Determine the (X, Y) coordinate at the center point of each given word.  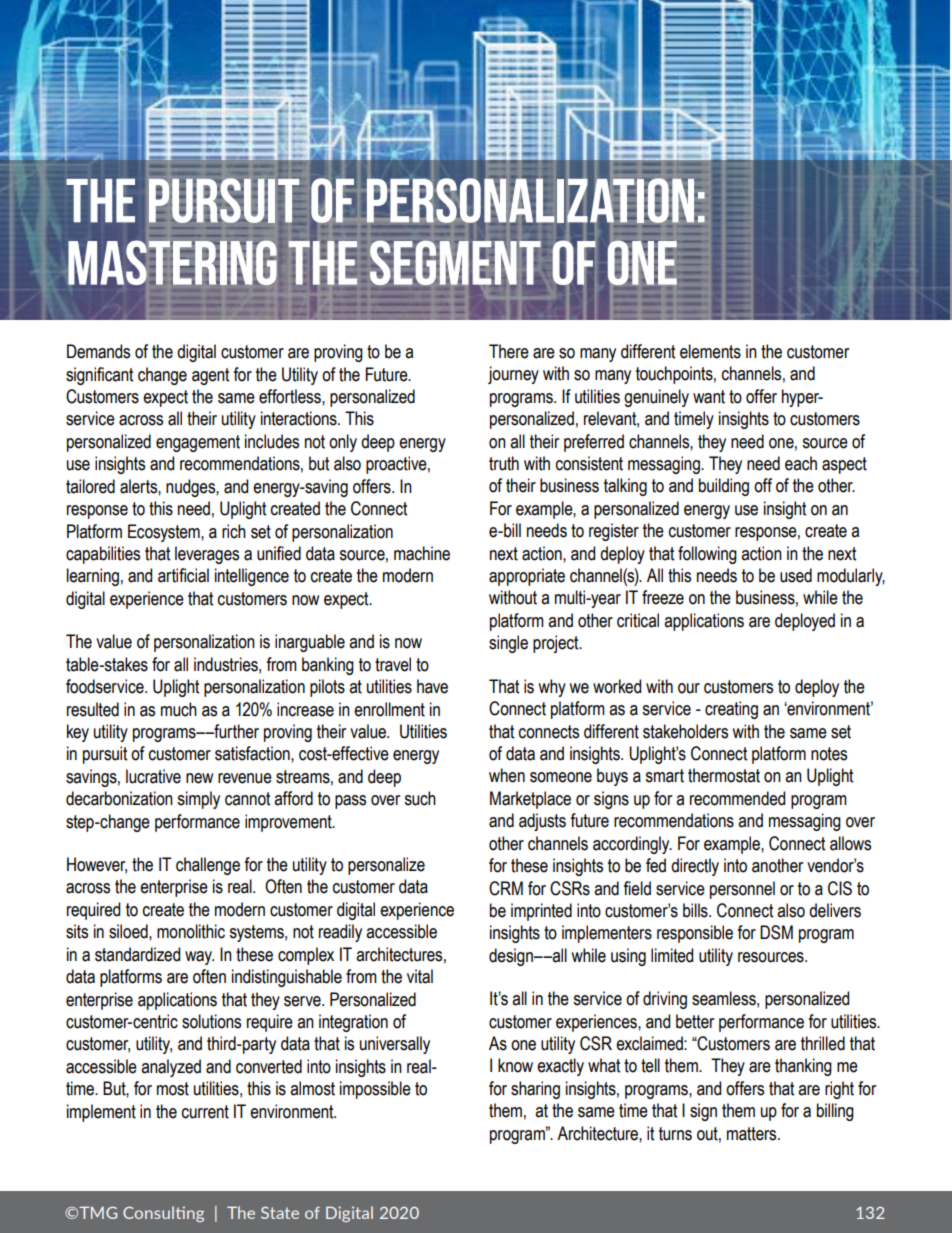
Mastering (172, 262)
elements (710, 351)
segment (455, 262)
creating (731, 710)
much (179, 709)
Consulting (163, 1214)
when (507, 775)
